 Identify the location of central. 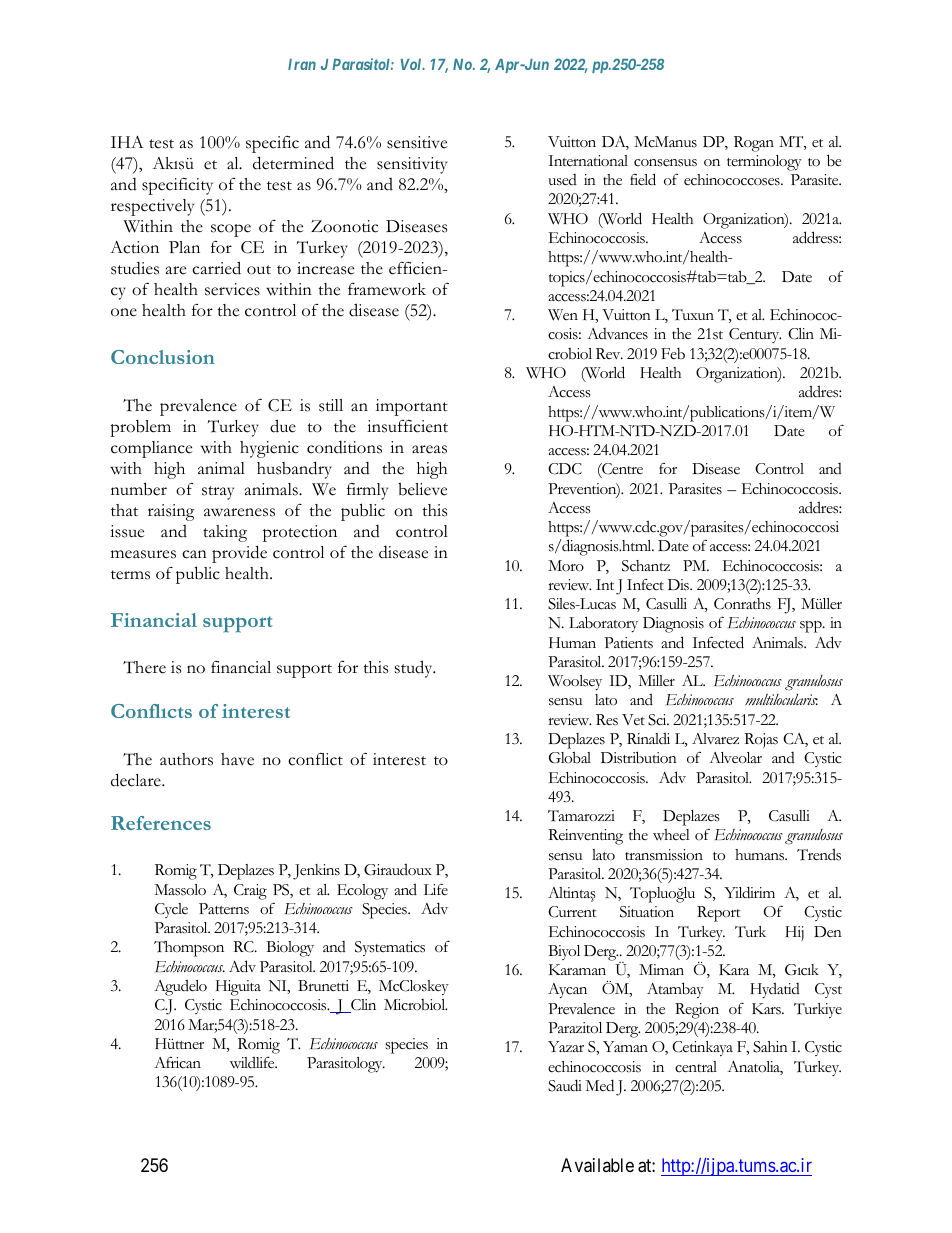
(696, 1067).
